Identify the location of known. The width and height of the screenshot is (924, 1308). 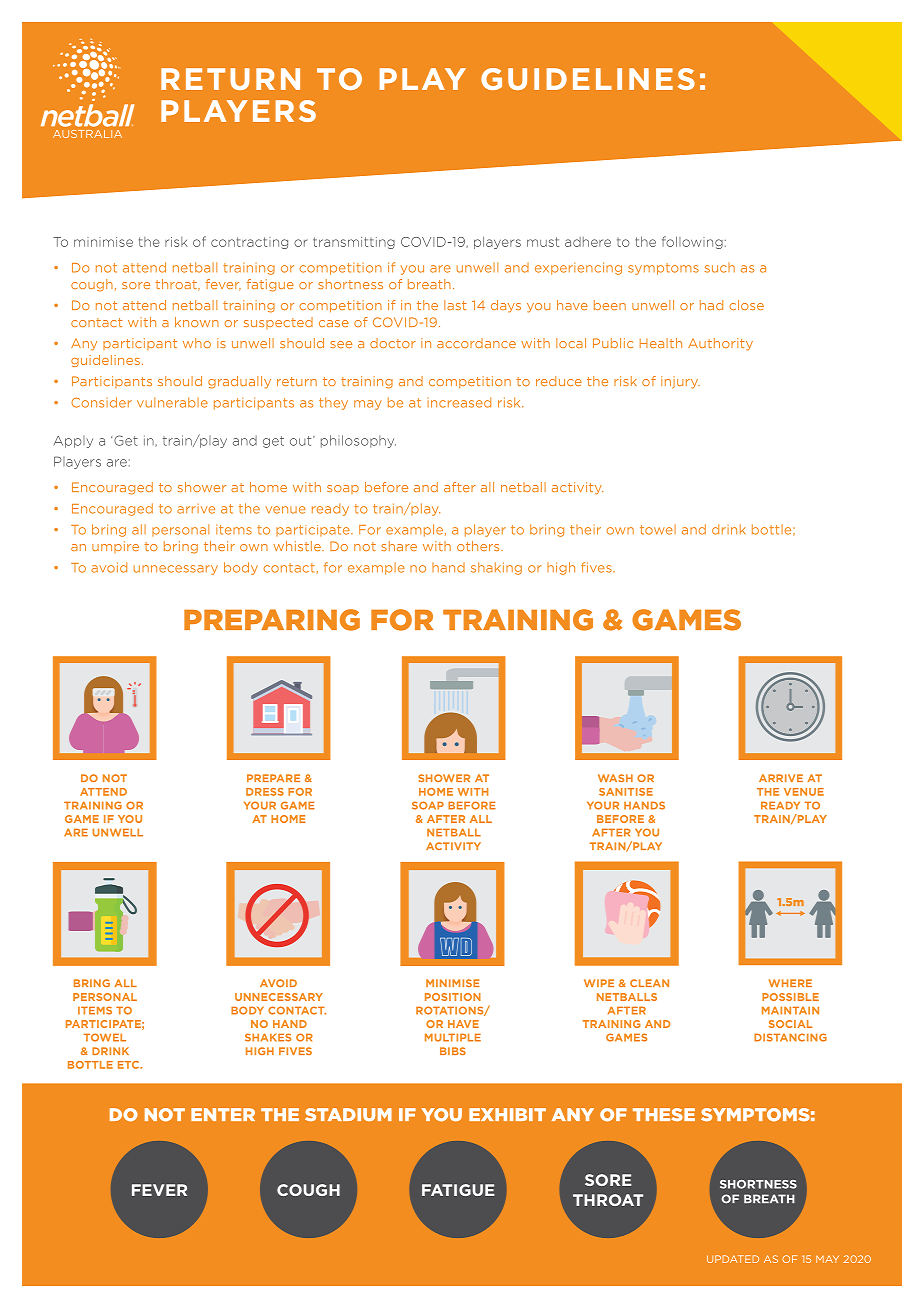
(197, 322).
